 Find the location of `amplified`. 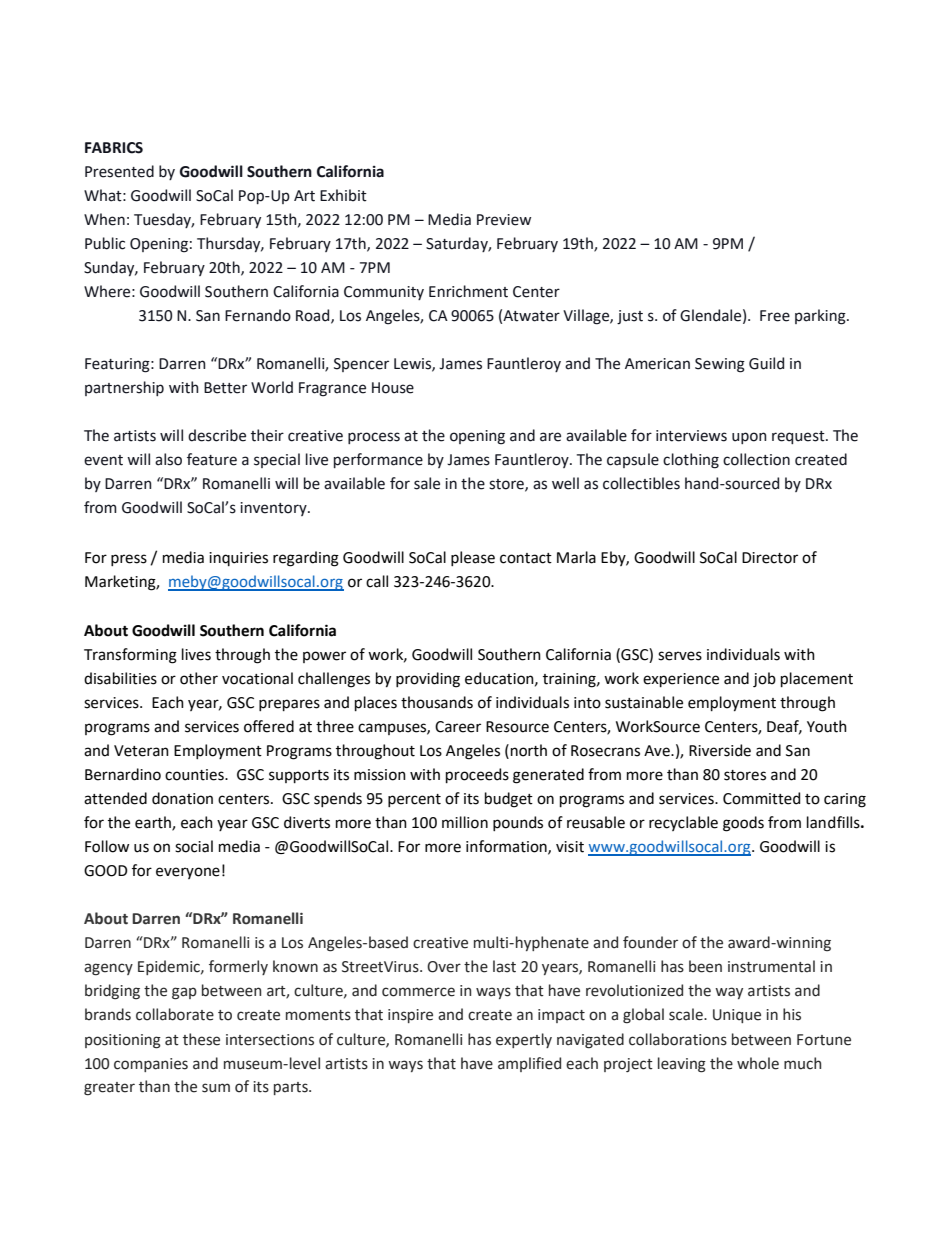

amplified is located at coordinates (529, 1064).
